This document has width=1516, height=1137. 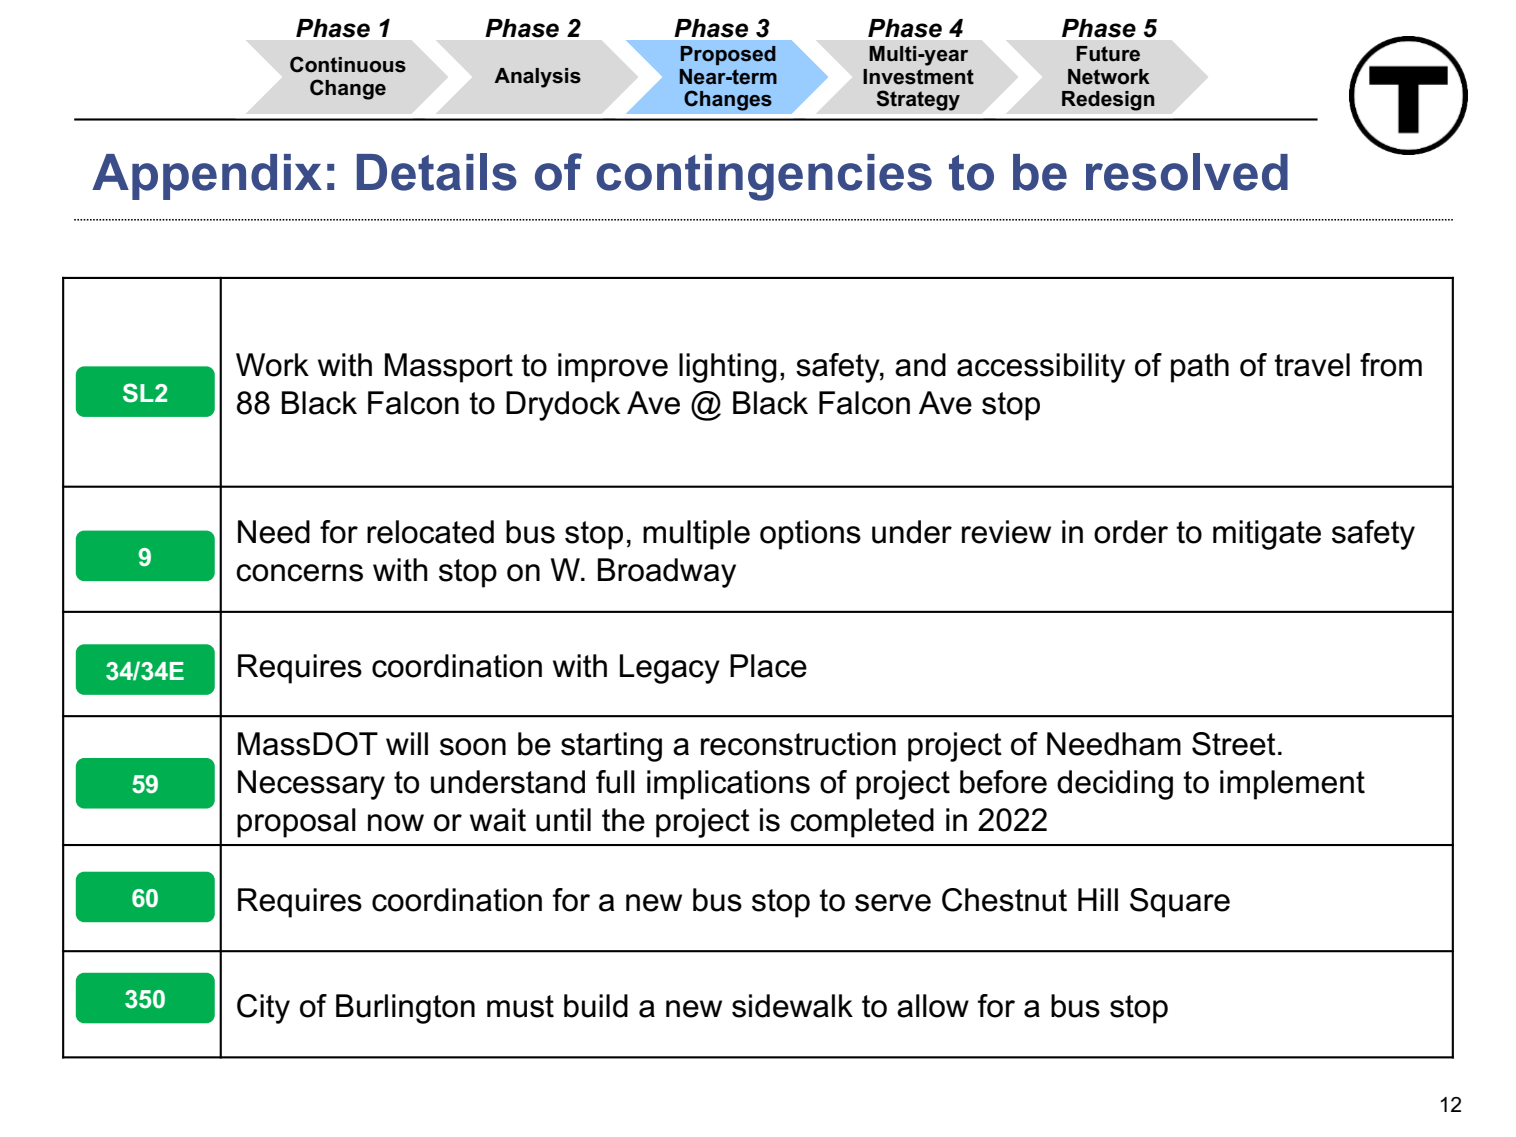 I want to click on mitigate, so click(x=1267, y=535).
